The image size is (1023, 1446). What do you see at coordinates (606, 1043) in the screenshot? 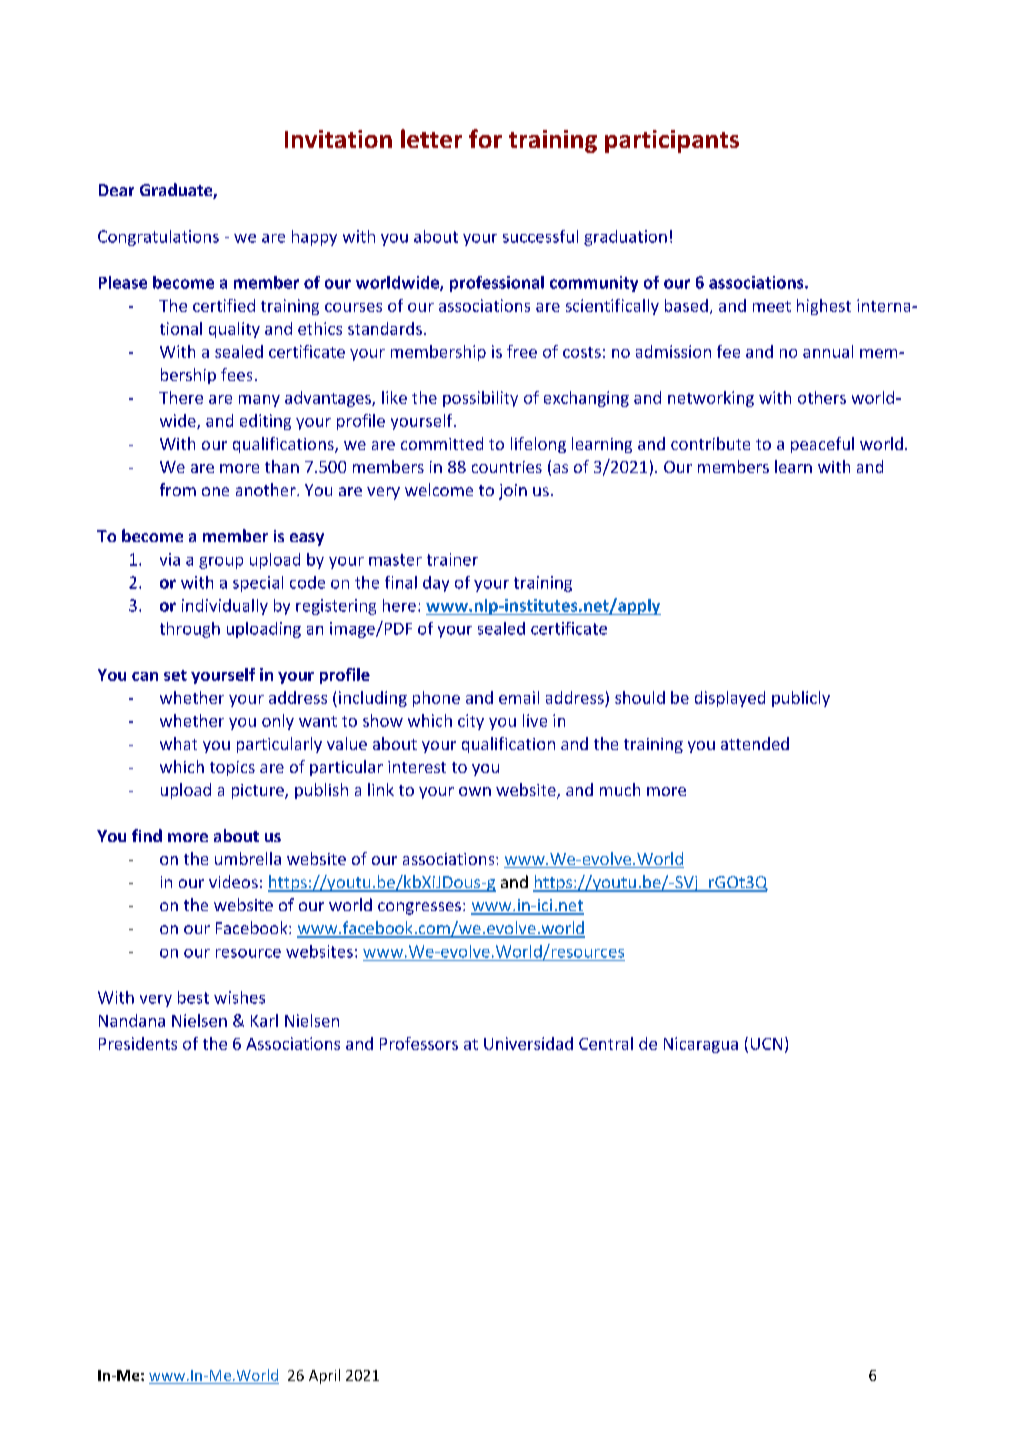
I see `Central` at bounding box center [606, 1043].
